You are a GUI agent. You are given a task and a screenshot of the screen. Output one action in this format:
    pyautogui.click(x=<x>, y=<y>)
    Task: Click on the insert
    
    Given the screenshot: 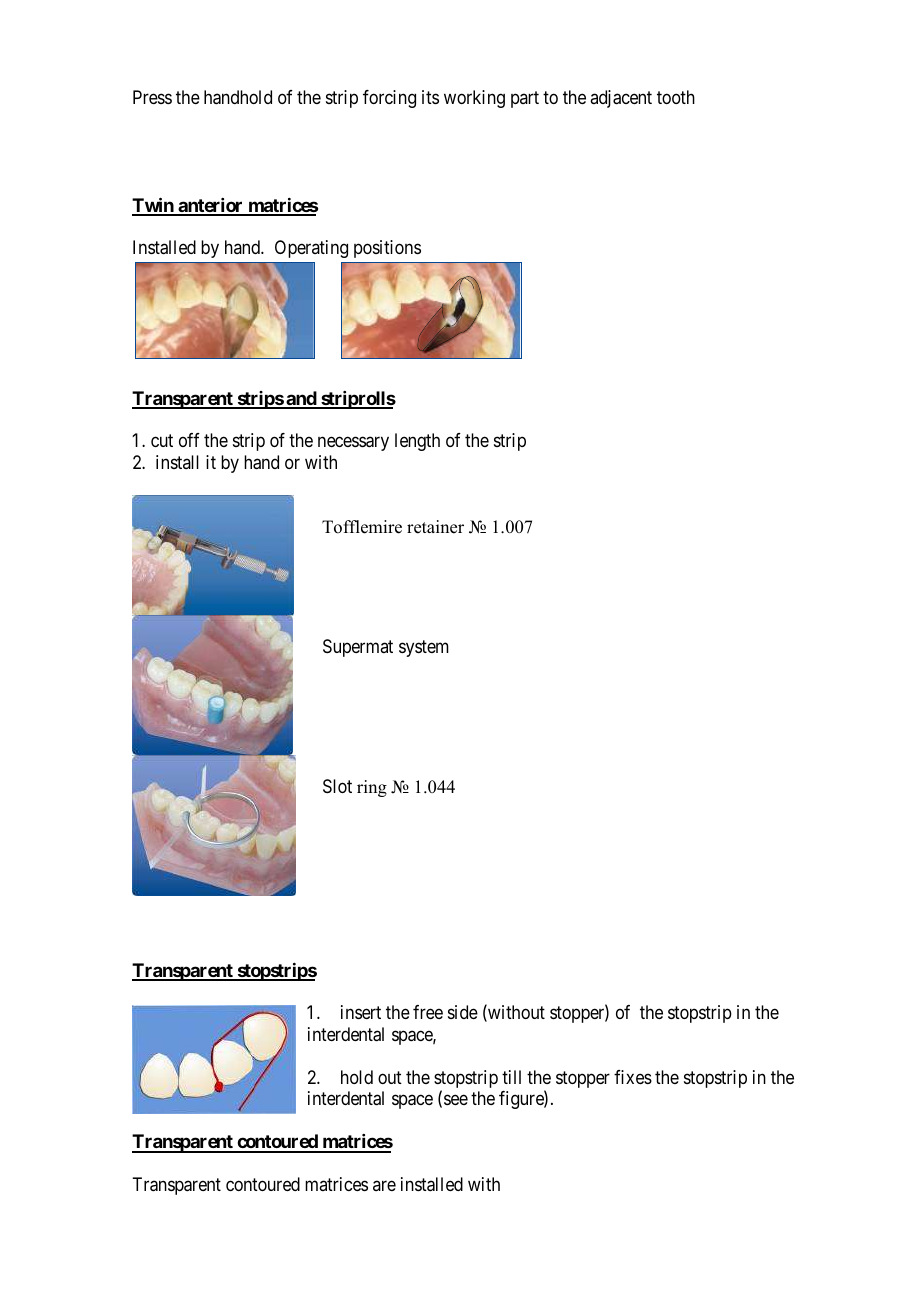 What is the action you would take?
    pyautogui.click(x=361, y=1012)
